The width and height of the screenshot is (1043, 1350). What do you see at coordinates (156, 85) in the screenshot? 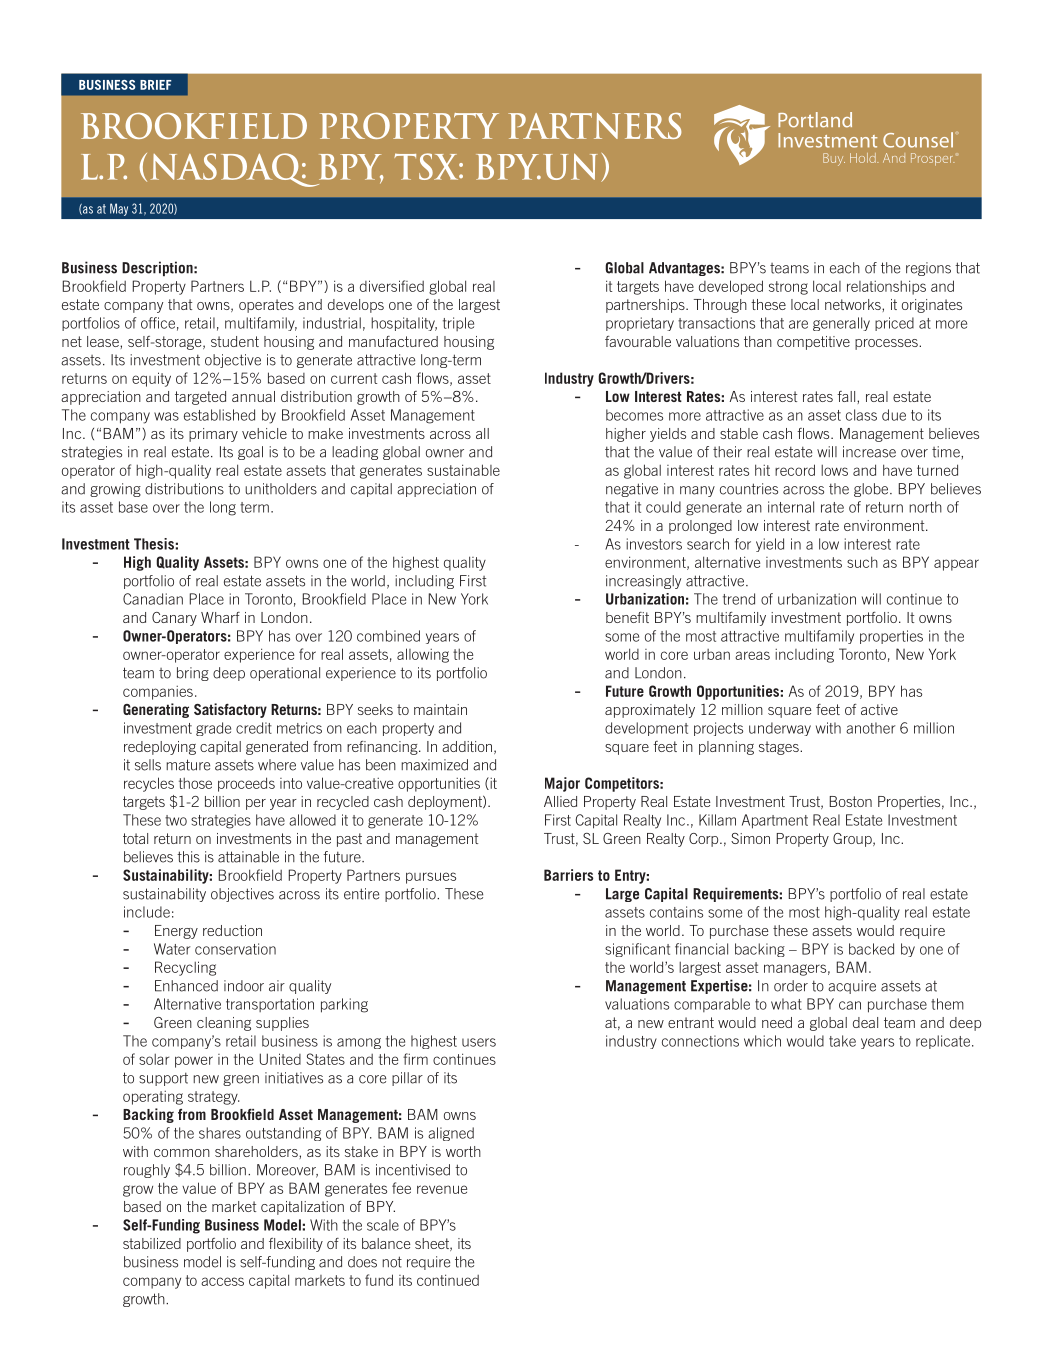
I see `BRIEF` at bounding box center [156, 85].
